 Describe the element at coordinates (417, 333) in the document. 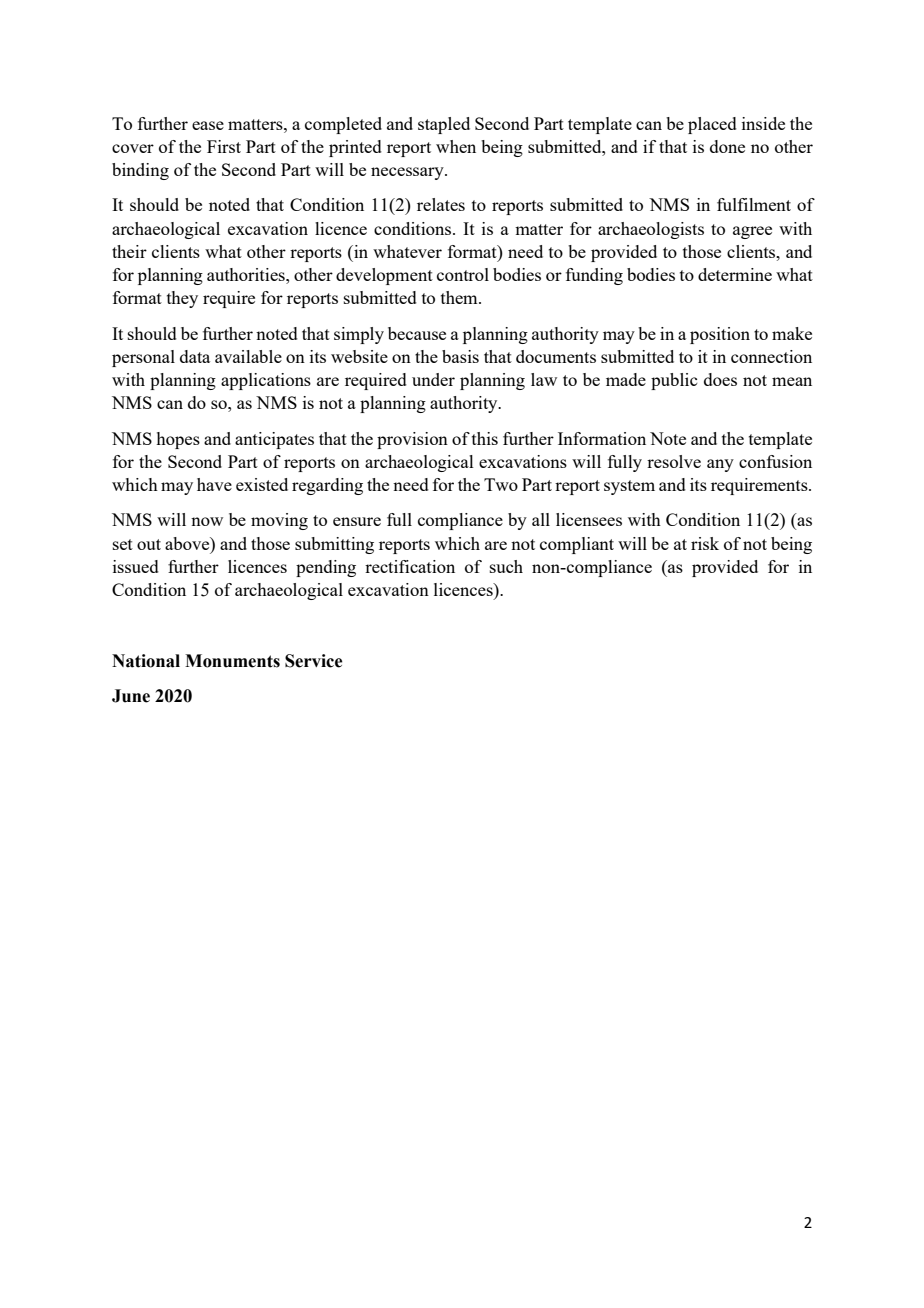

I see `because` at that location.
